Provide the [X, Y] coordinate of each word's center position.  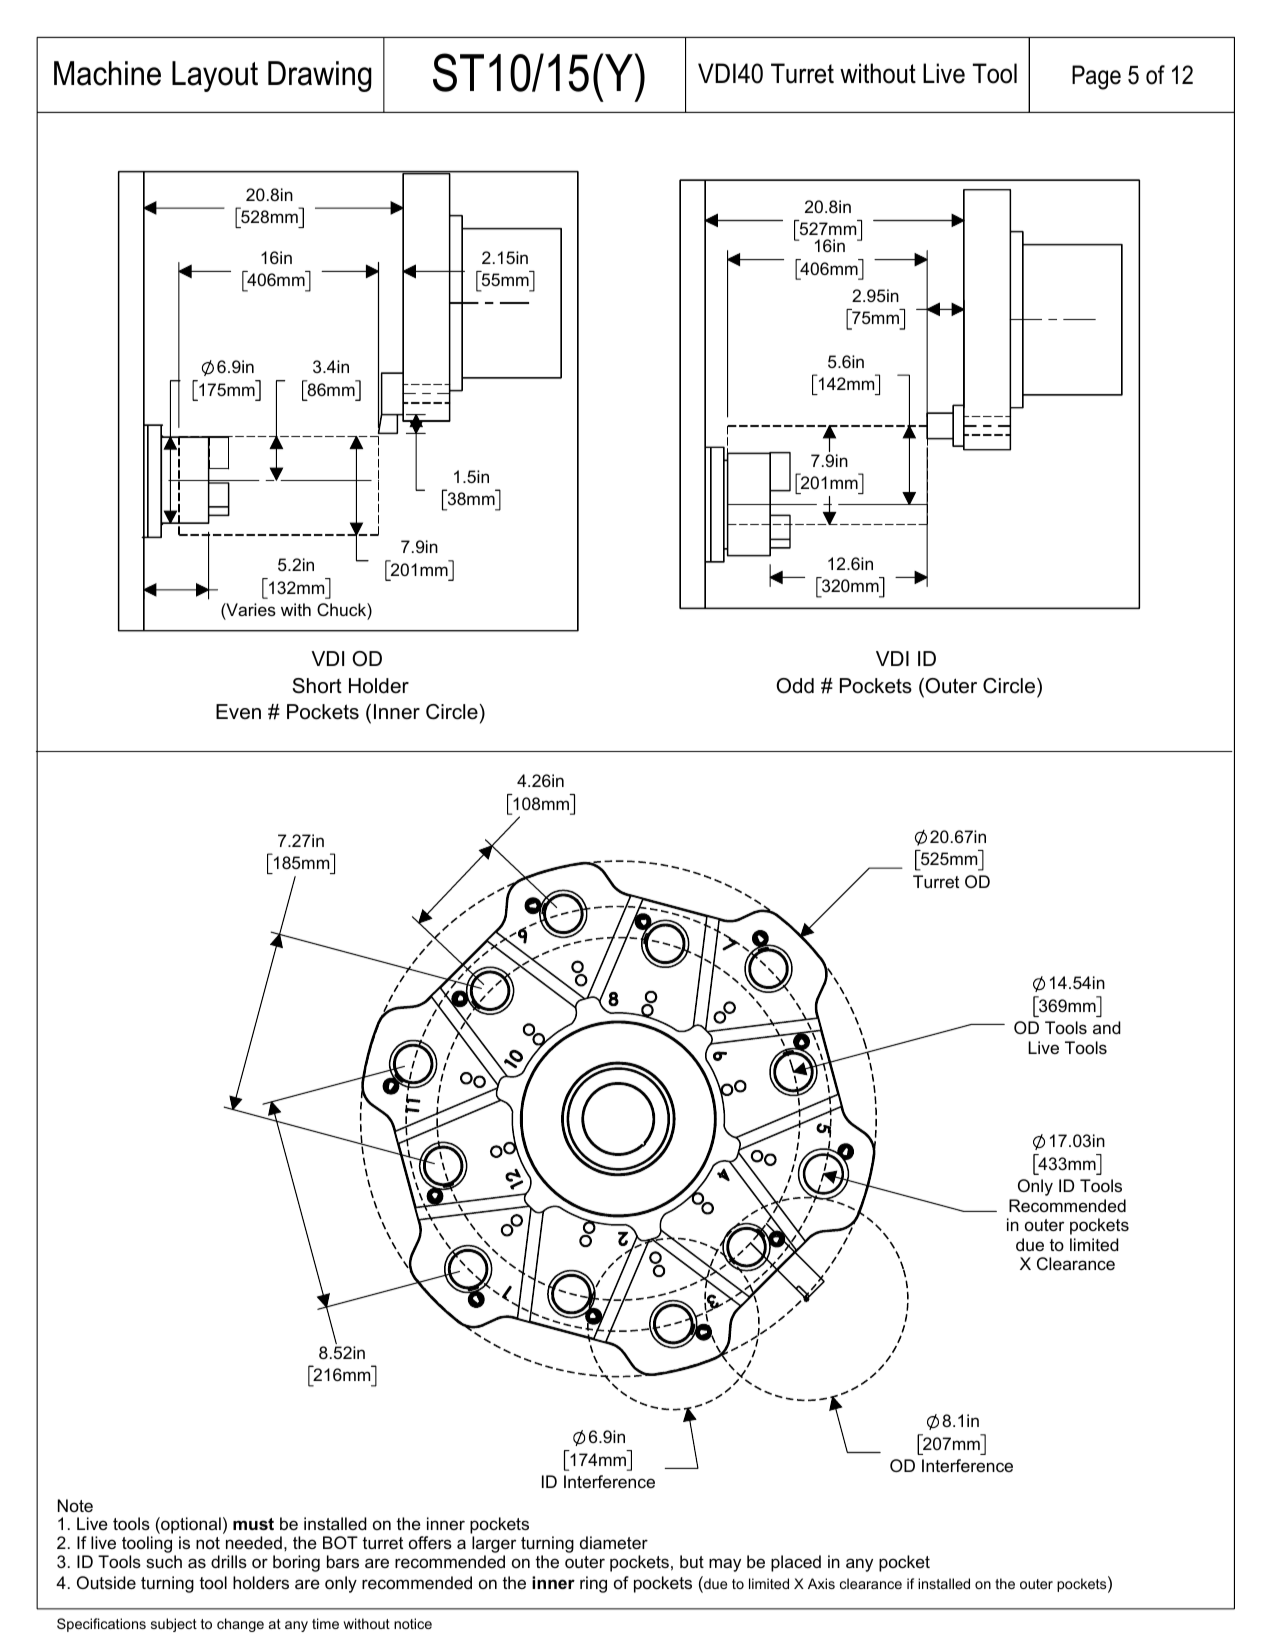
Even [238, 712]
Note [75, 1505]
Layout [215, 76]
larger [494, 1546]
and [1107, 1027]
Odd [795, 686]
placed [796, 1563]
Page [1096, 77]
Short [317, 686]
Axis [821, 1583]
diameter [614, 1542]
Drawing [320, 76]
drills [229, 1561]
